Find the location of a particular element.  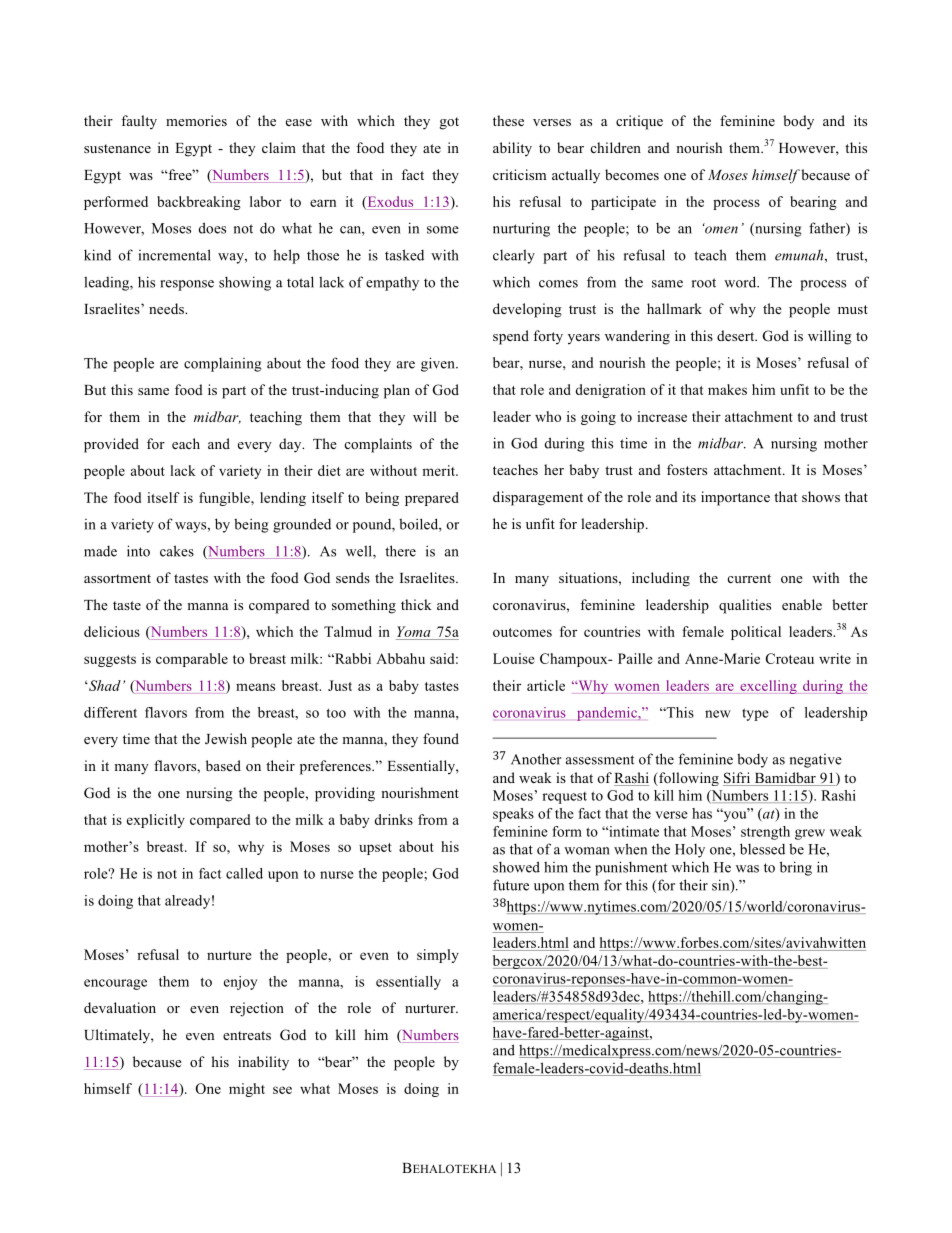

based is located at coordinates (223, 765).
